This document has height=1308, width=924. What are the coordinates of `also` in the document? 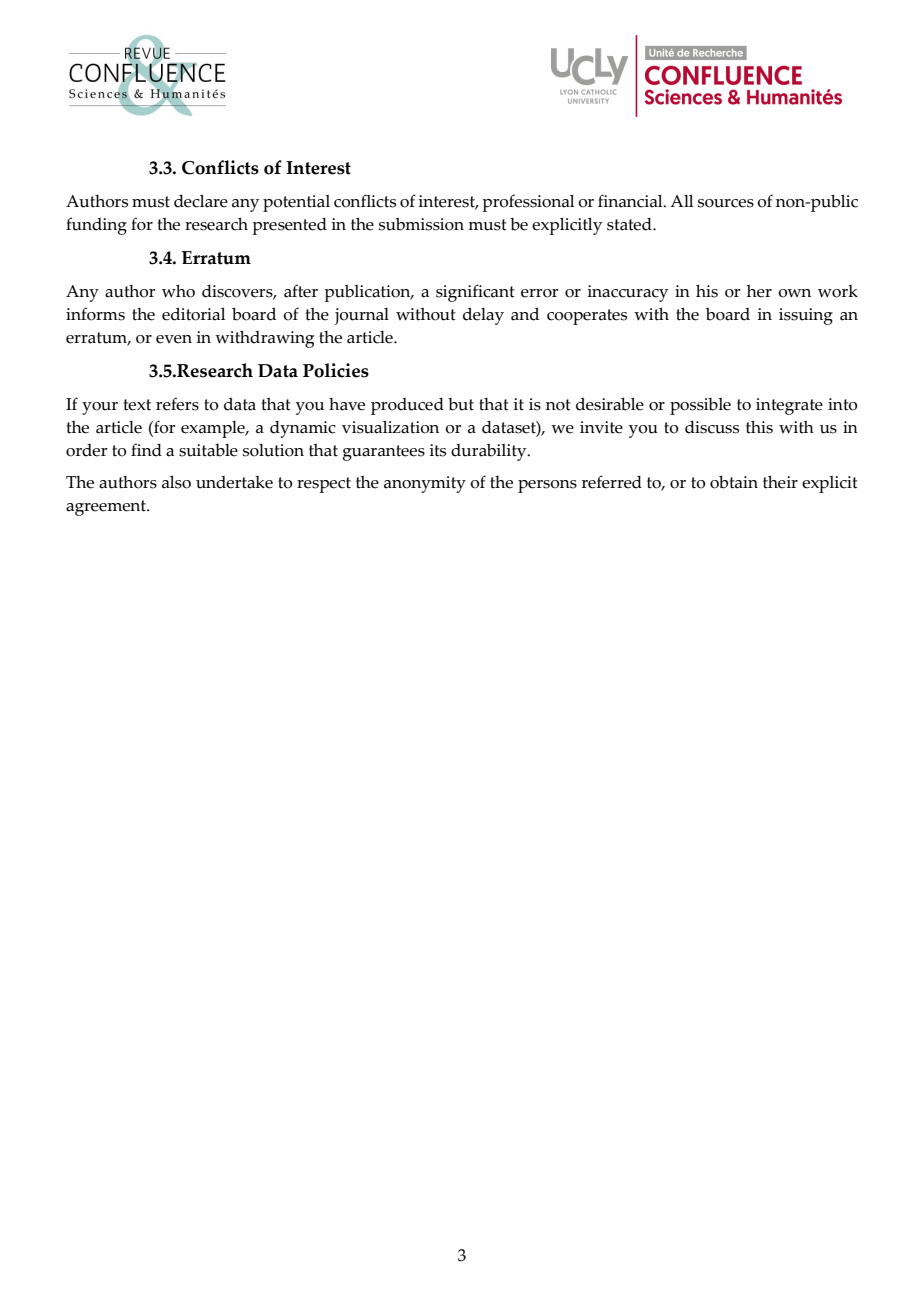 It's located at (176, 482).
